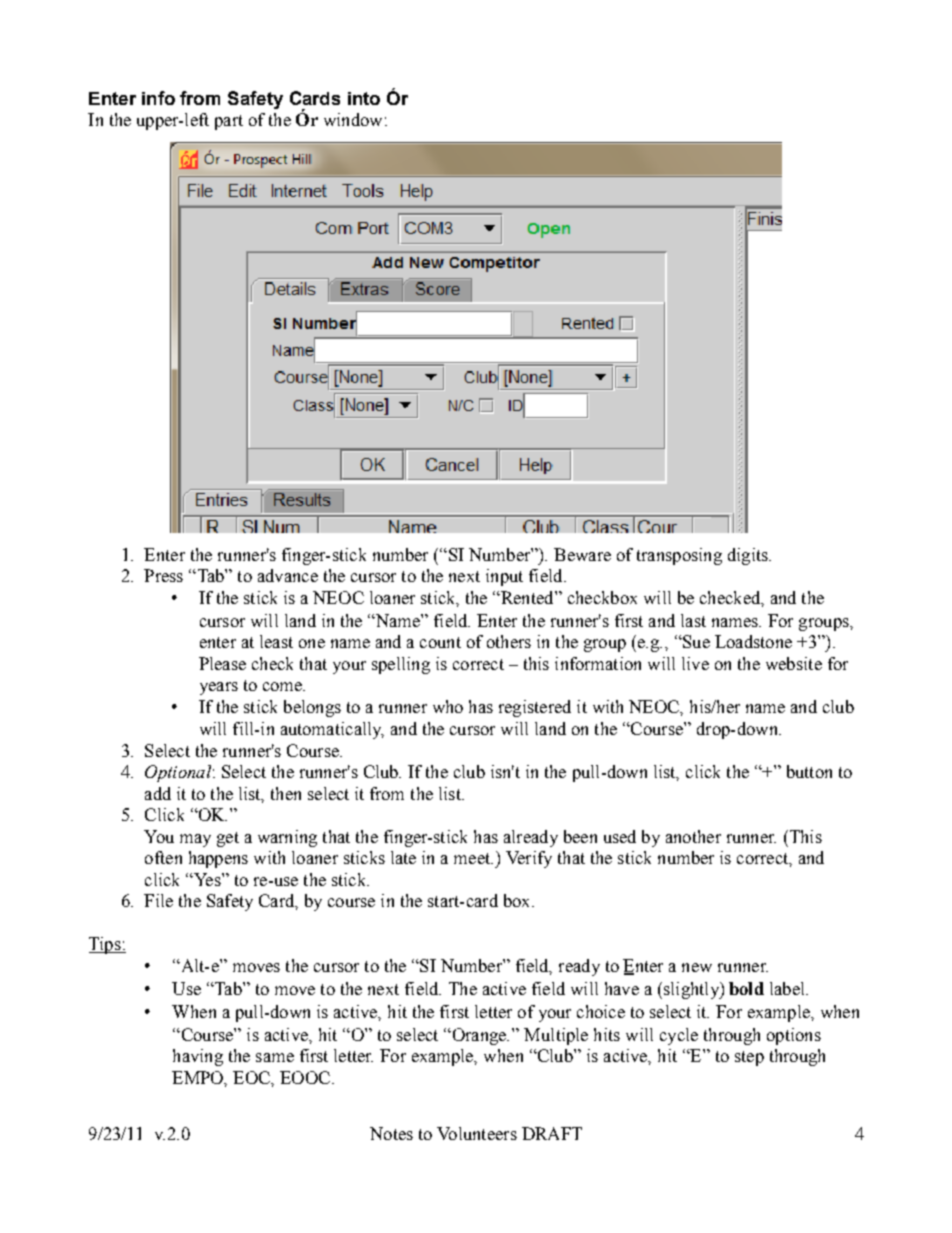  I want to click on step, so click(749, 1058).
